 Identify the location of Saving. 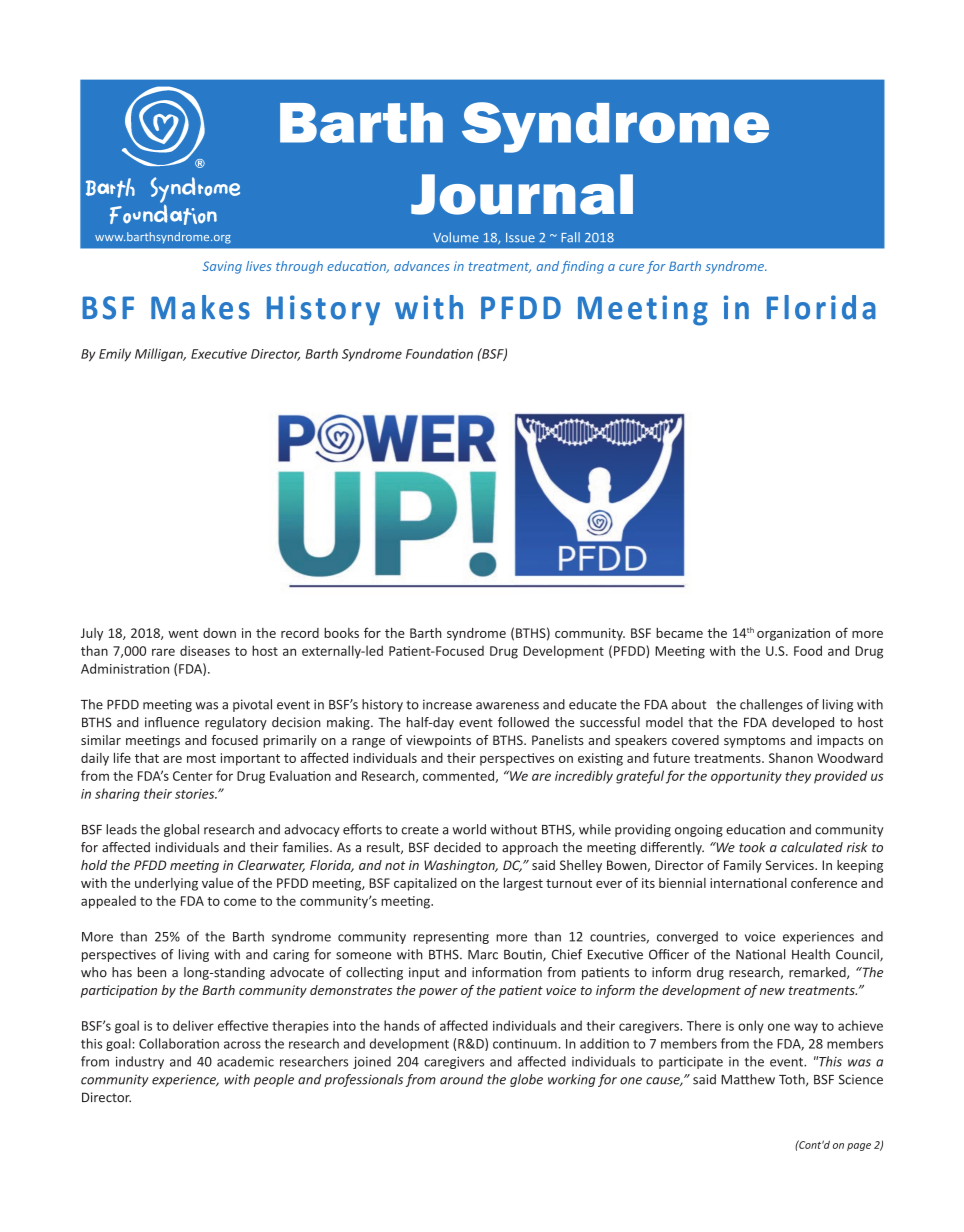
(222, 267).
